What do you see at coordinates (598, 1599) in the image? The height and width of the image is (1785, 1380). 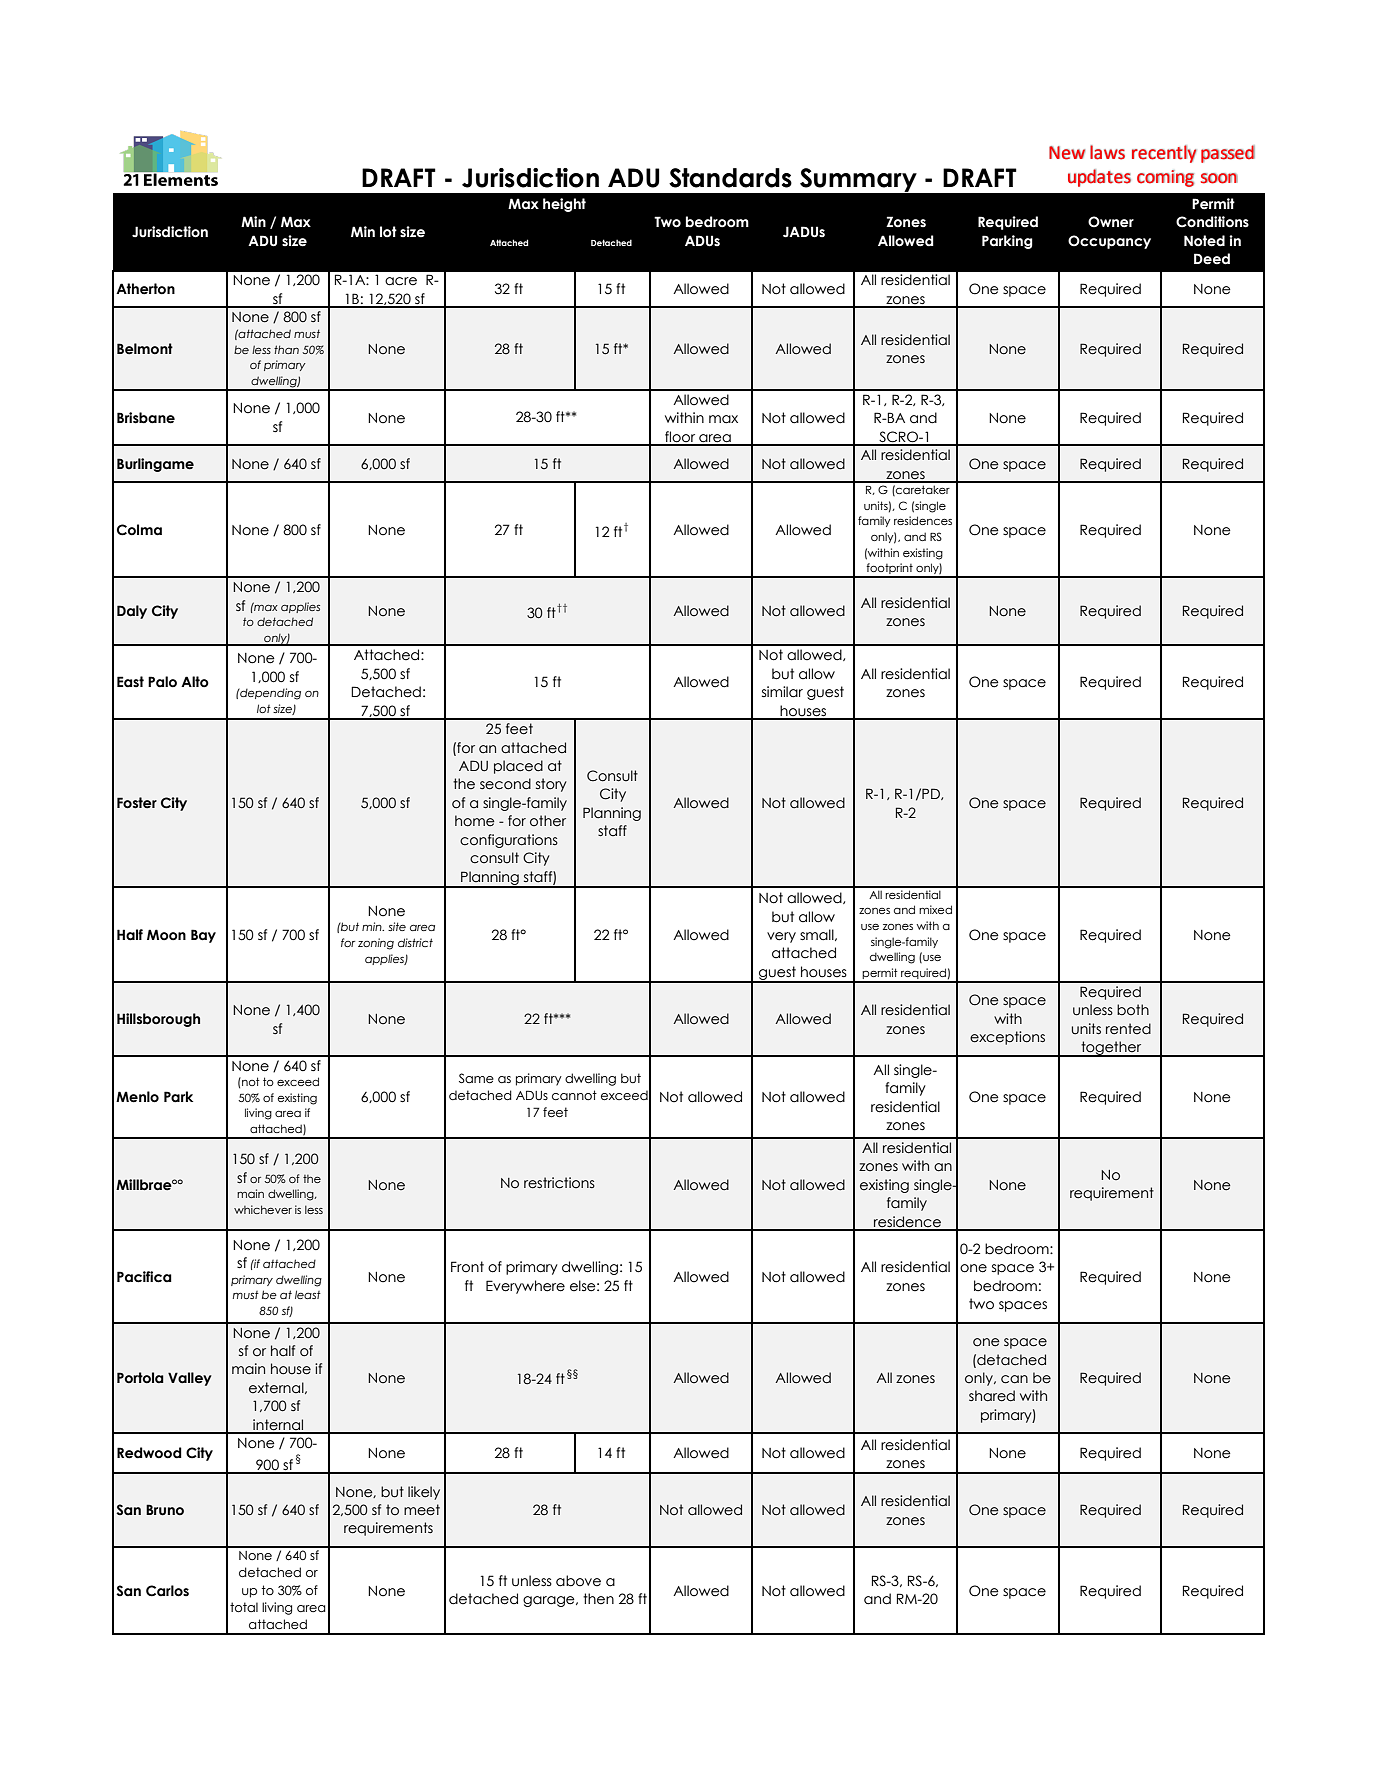 I see `then` at bounding box center [598, 1599].
